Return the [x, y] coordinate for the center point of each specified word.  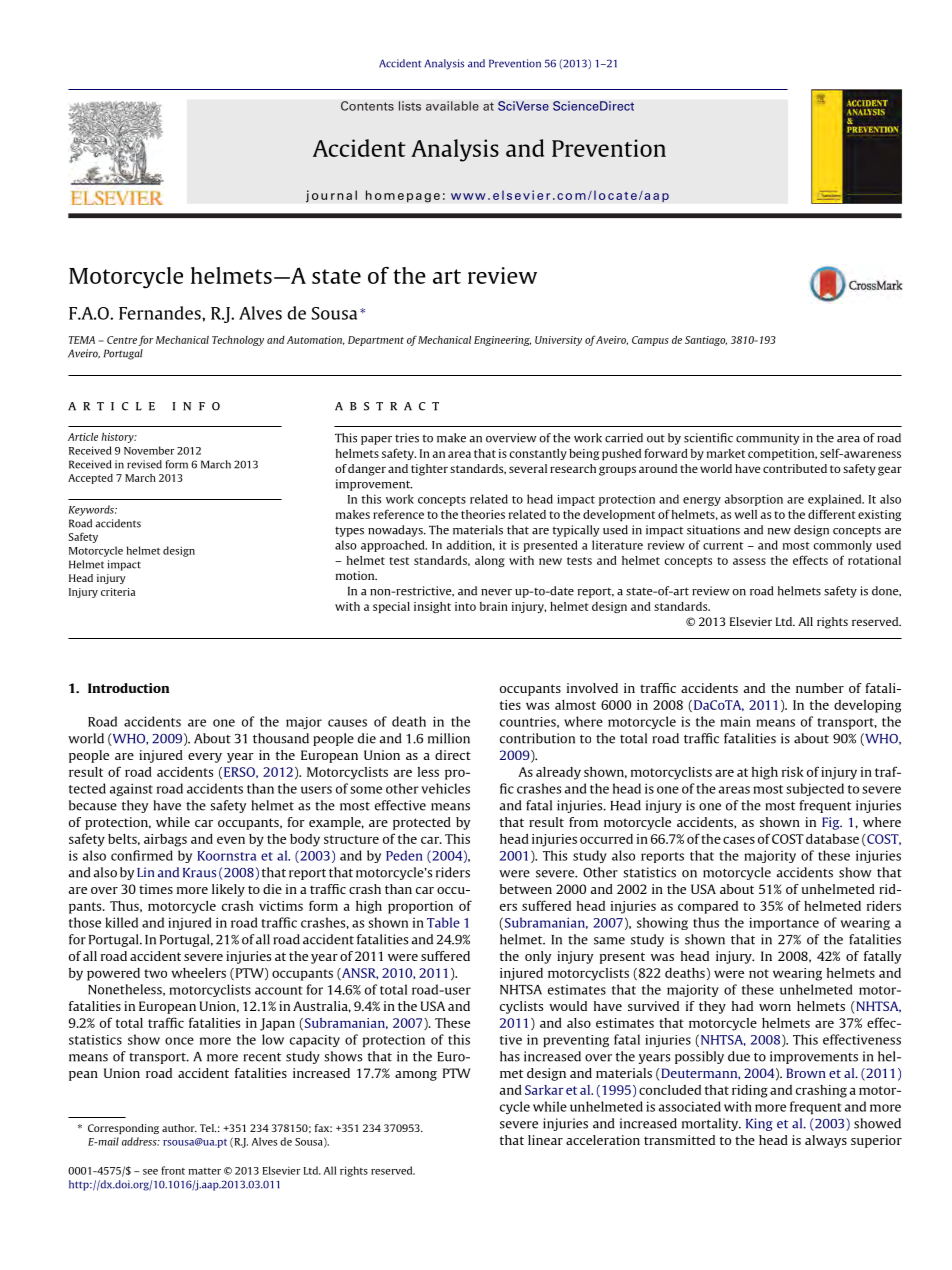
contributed [795, 468]
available [452, 106]
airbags [165, 840]
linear [545, 1140]
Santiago [706, 341]
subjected [815, 789]
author [179, 1128]
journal [331, 196]
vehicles [445, 788]
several [528, 468]
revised [144, 464]
